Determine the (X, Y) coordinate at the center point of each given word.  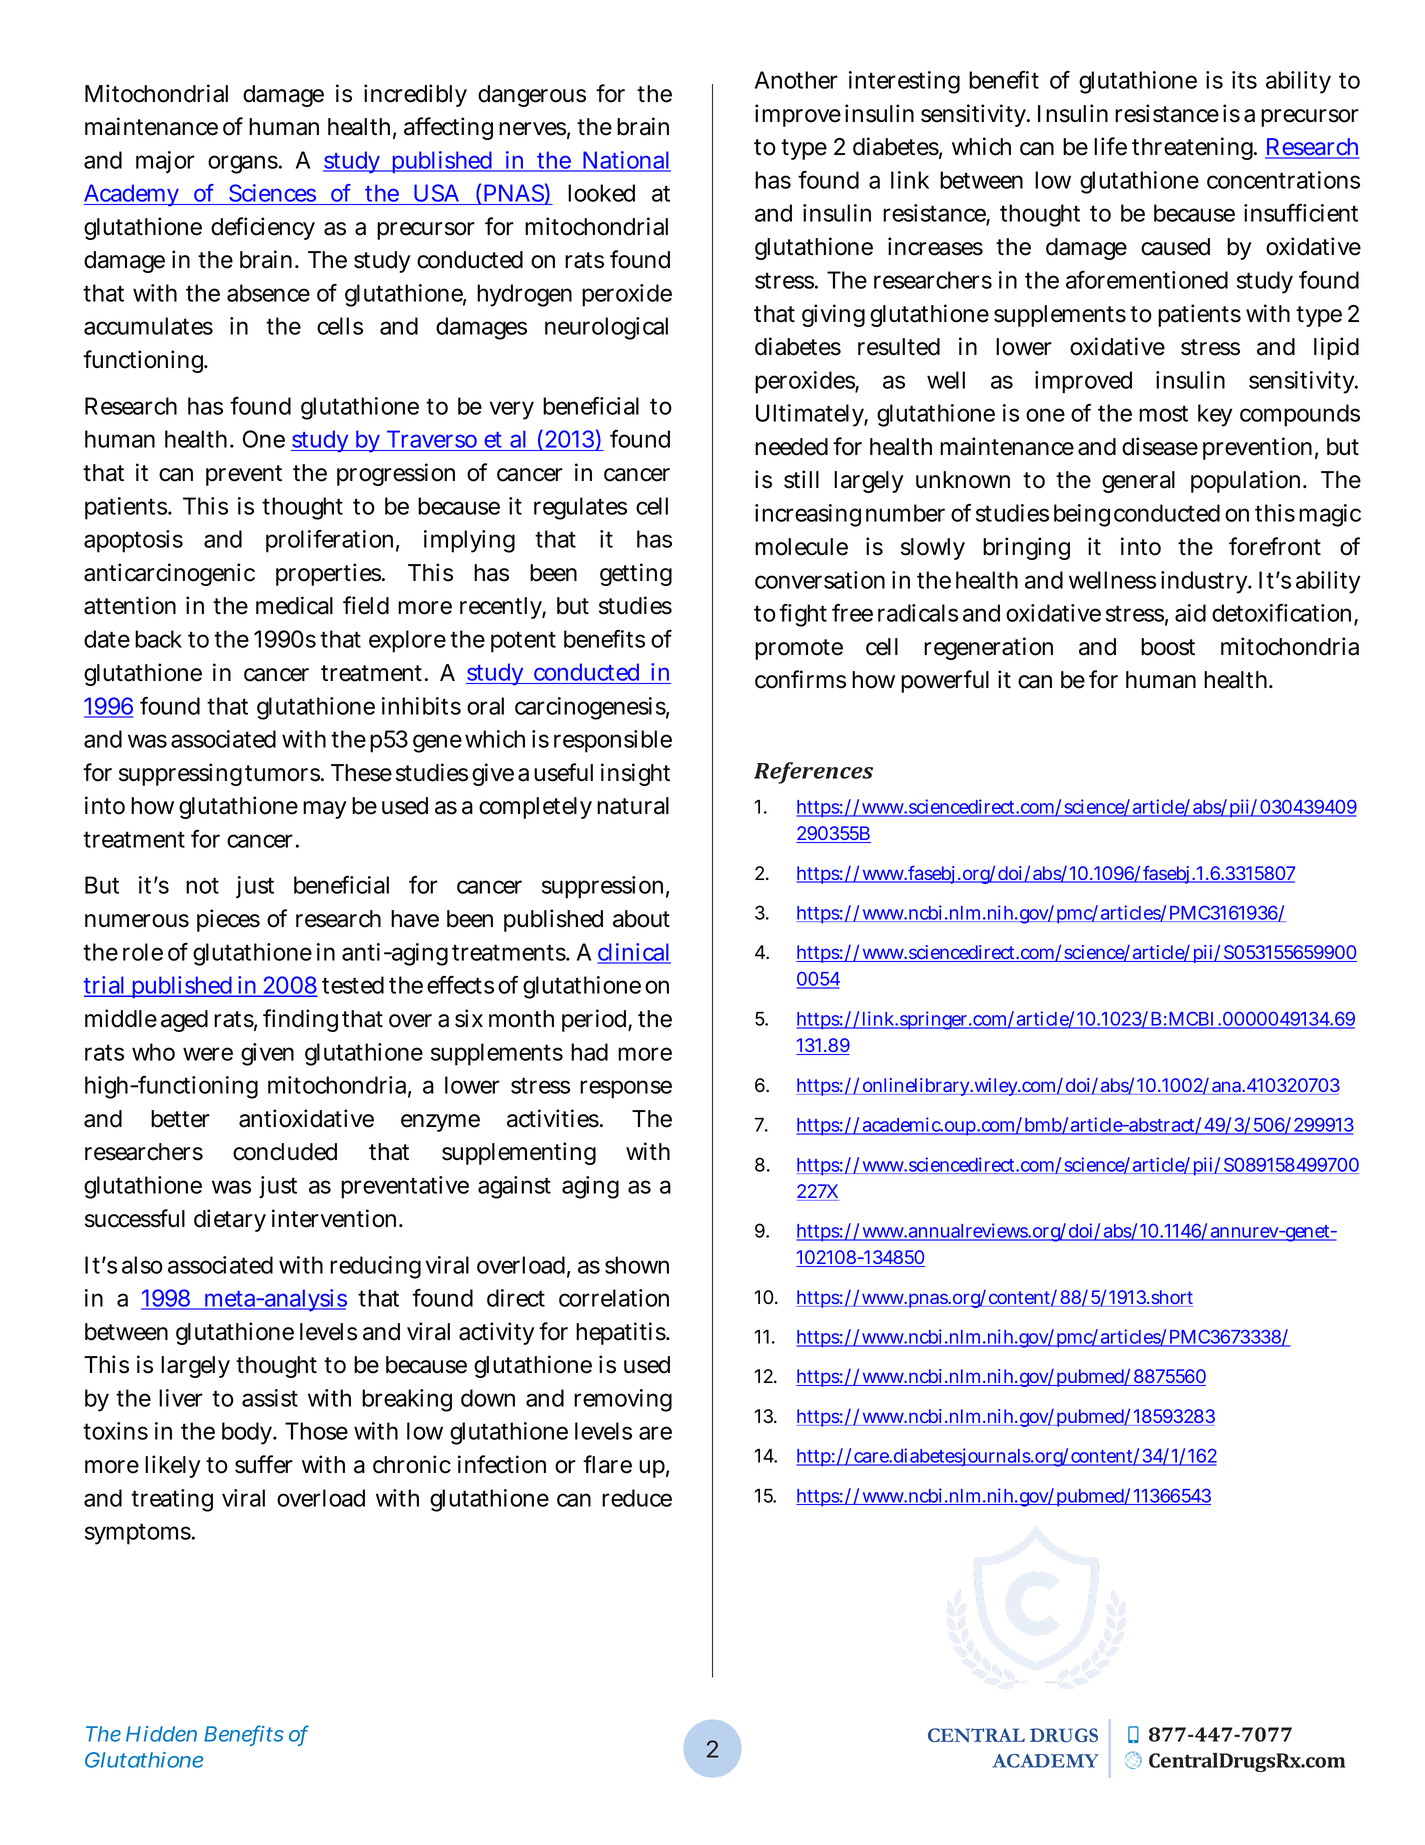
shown (637, 1265)
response (626, 1089)
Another (796, 80)
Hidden (161, 1734)
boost (1168, 647)
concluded (285, 1152)
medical (294, 605)
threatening (1194, 148)
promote (799, 649)
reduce (637, 1498)
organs (243, 164)
